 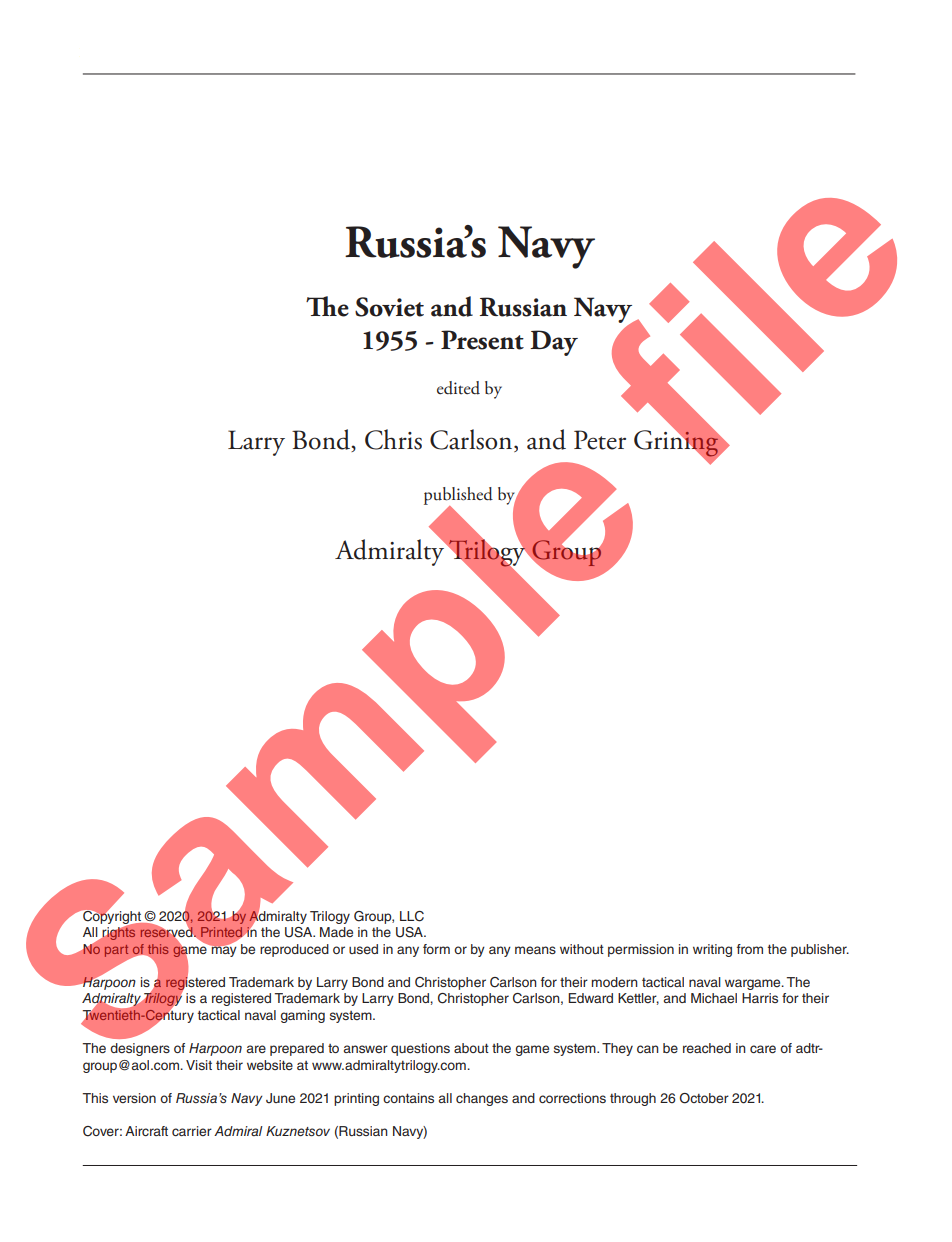 What do you see at coordinates (436, 949) in the screenshot?
I see `form` at bounding box center [436, 949].
